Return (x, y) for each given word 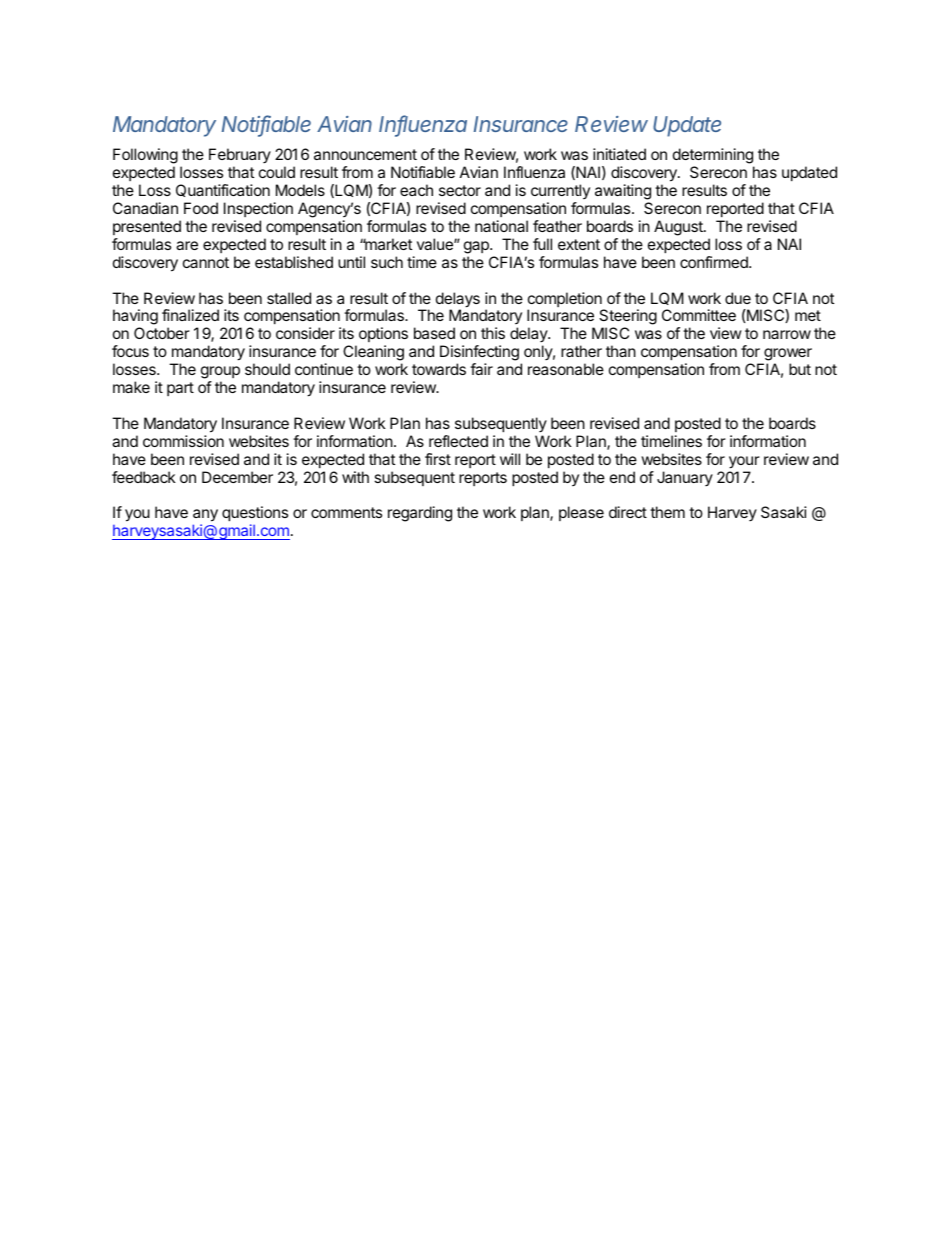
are (187, 245)
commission (183, 441)
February (240, 157)
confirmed (715, 262)
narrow (787, 334)
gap (477, 247)
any (205, 517)
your (744, 462)
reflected (458, 441)
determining (713, 157)
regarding (420, 514)
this (493, 333)
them (667, 512)
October (162, 333)
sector (460, 190)
